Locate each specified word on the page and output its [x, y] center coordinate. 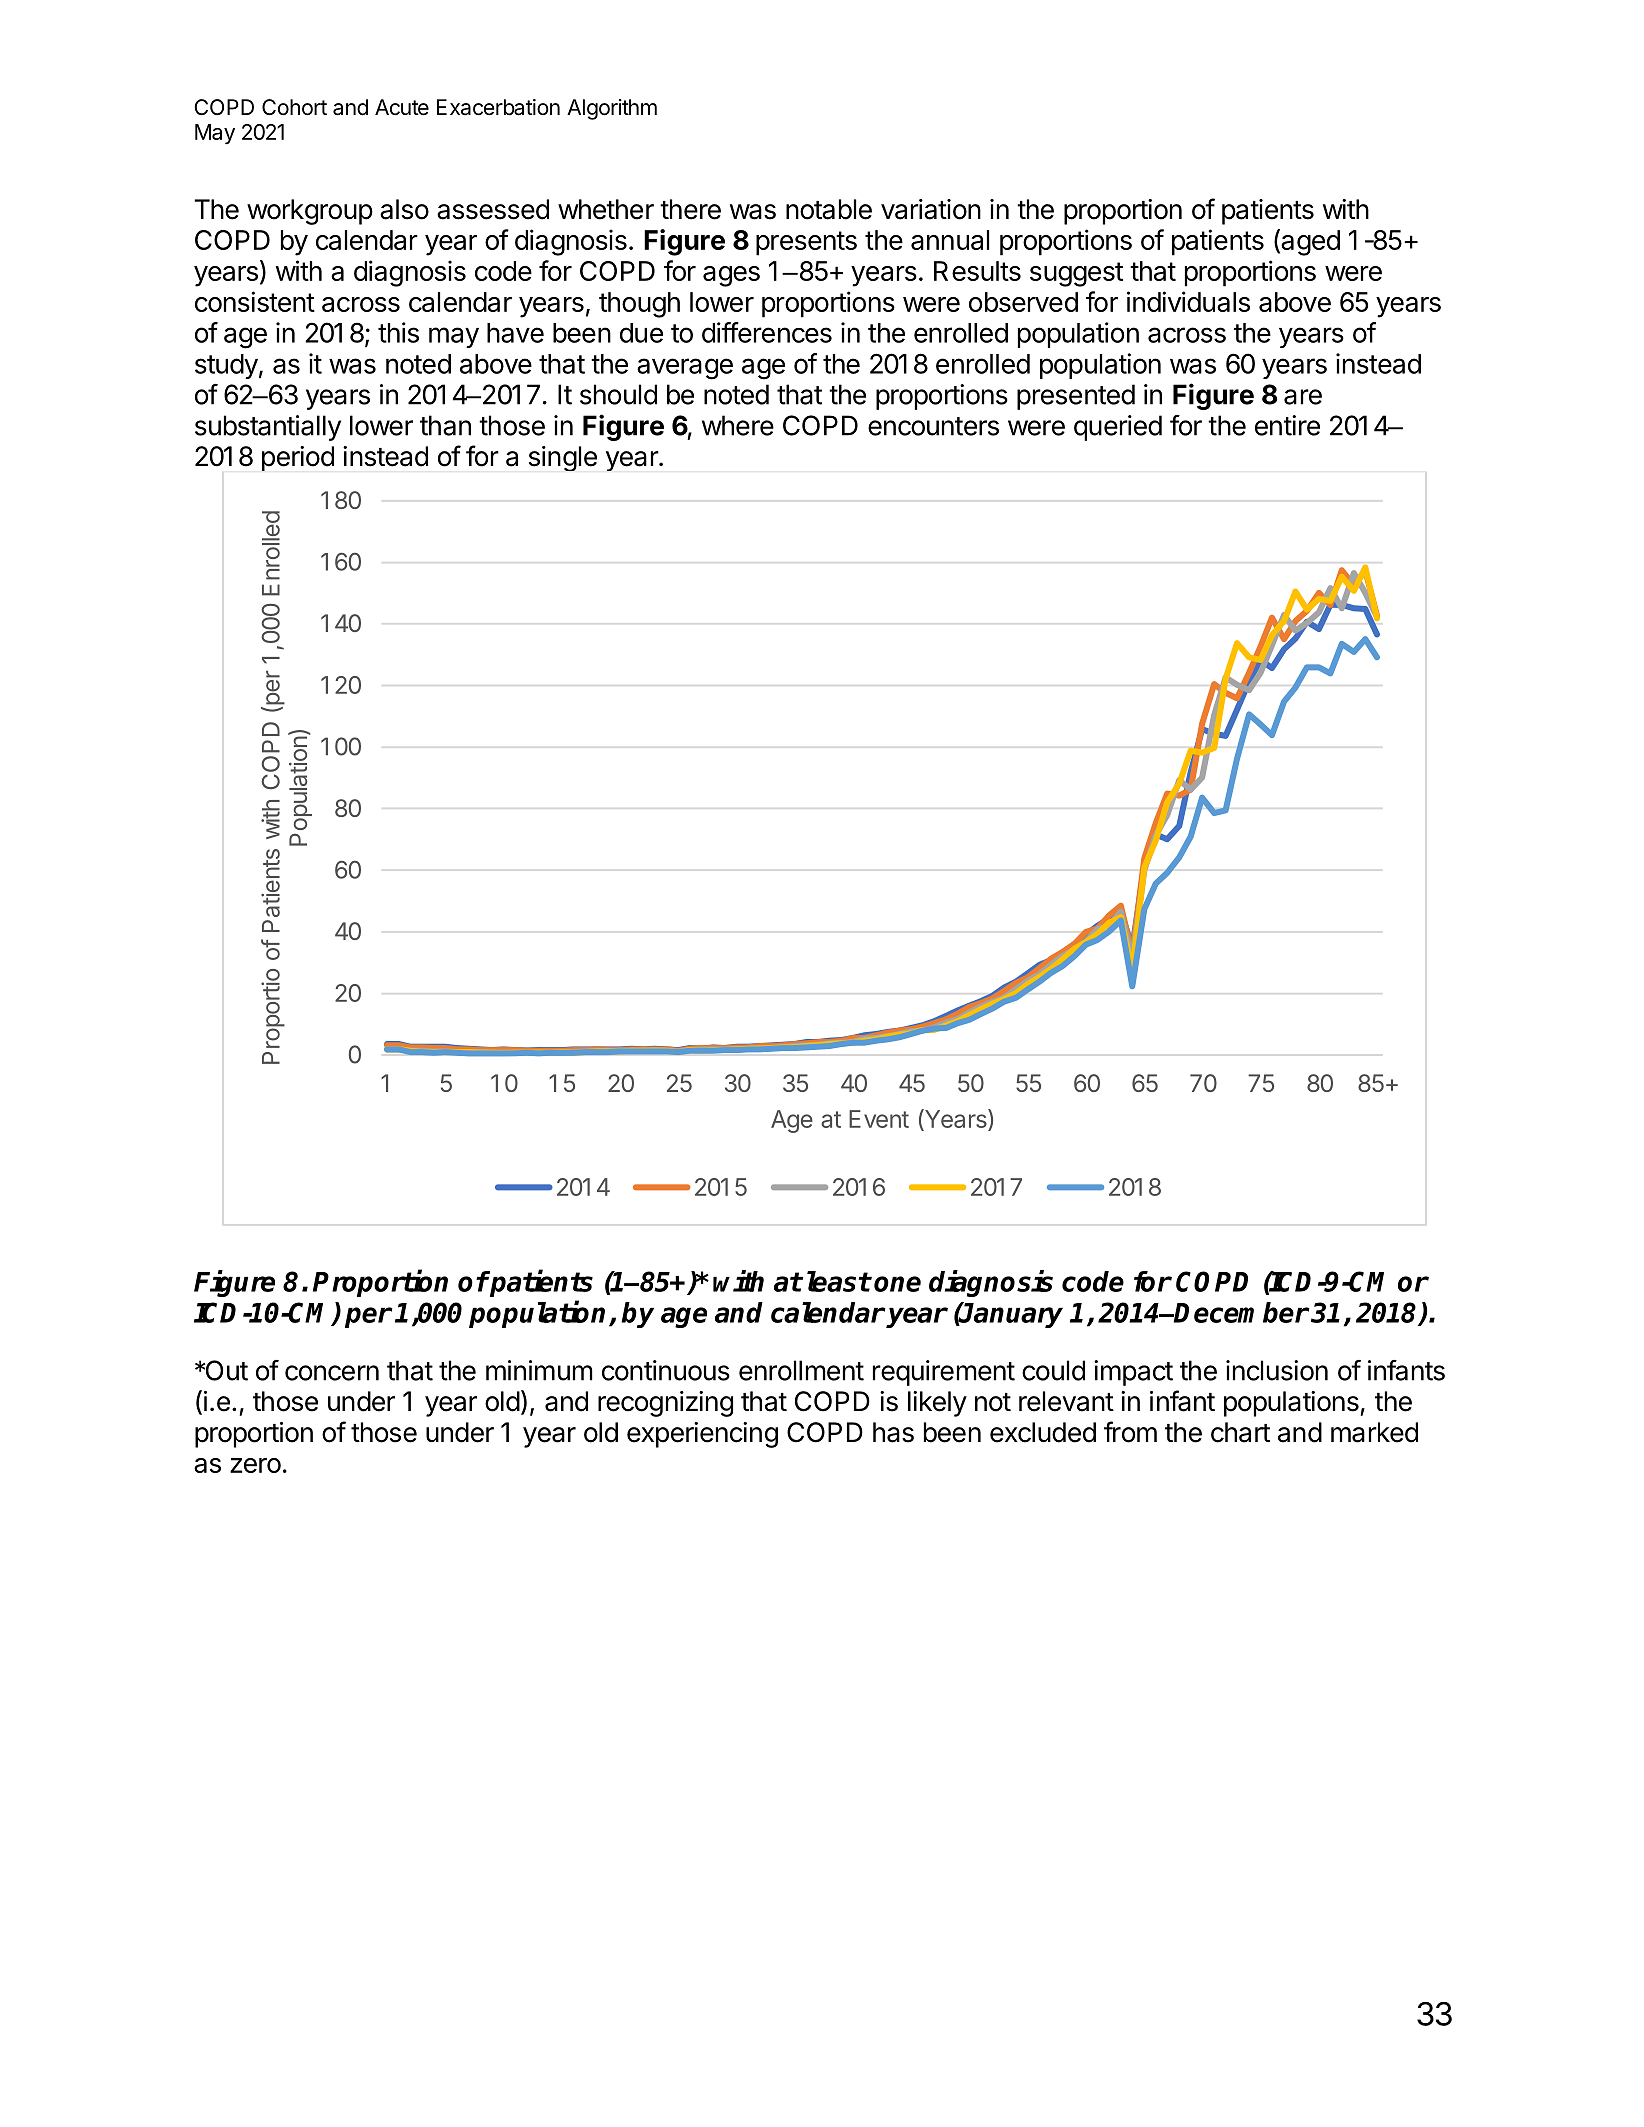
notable [829, 209]
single [563, 458]
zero [255, 1465]
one [897, 1284]
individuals [1188, 301]
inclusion [1277, 1370]
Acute [402, 107]
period [298, 458]
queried [1118, 428]
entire [1287, 425]
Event [879, 1119]
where [738, 425]
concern [332, 1373]
